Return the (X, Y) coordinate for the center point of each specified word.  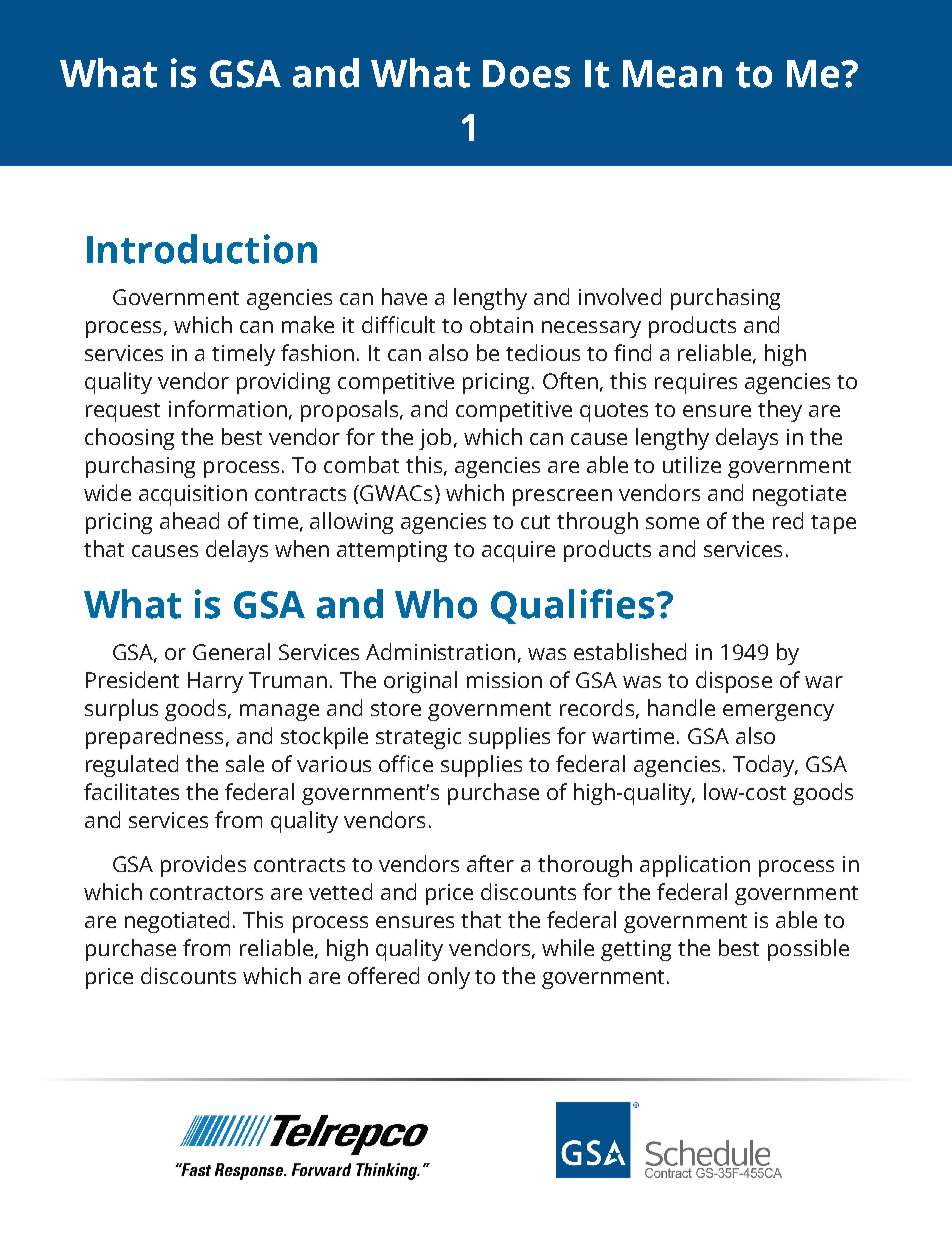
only (449, 978)
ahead (189, 520)
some (672, 523)
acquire (518, 551)
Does (526, 74)
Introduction (202, 249)
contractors (206, 893)
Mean (672, 74)
